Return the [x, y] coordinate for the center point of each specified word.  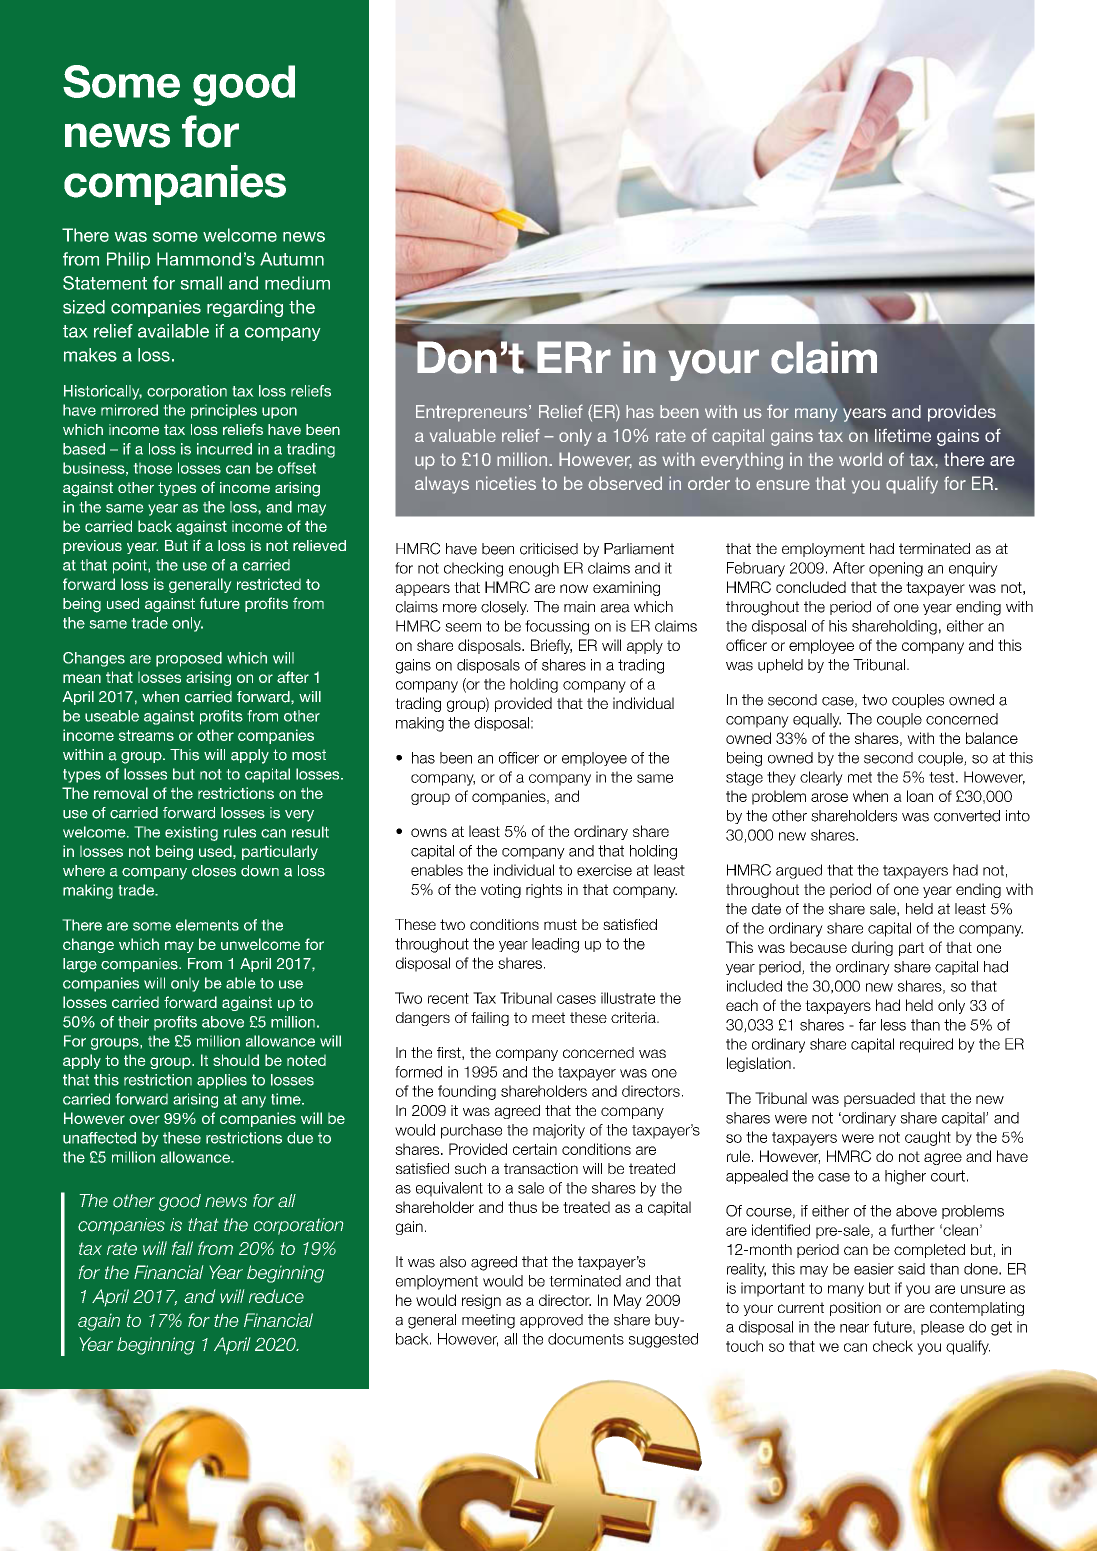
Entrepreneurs [471, 413]
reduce [276, 1296]
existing [191, 833]
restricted [269, 584]
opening [896, 569]
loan [920, 796]
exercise [604, 870]
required [926, 1045]
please [942, 1328]
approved [551, 1321]
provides [962, 413]
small [201, 283]
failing [490, 1019]
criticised [549, 549]
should [236, 1060]
